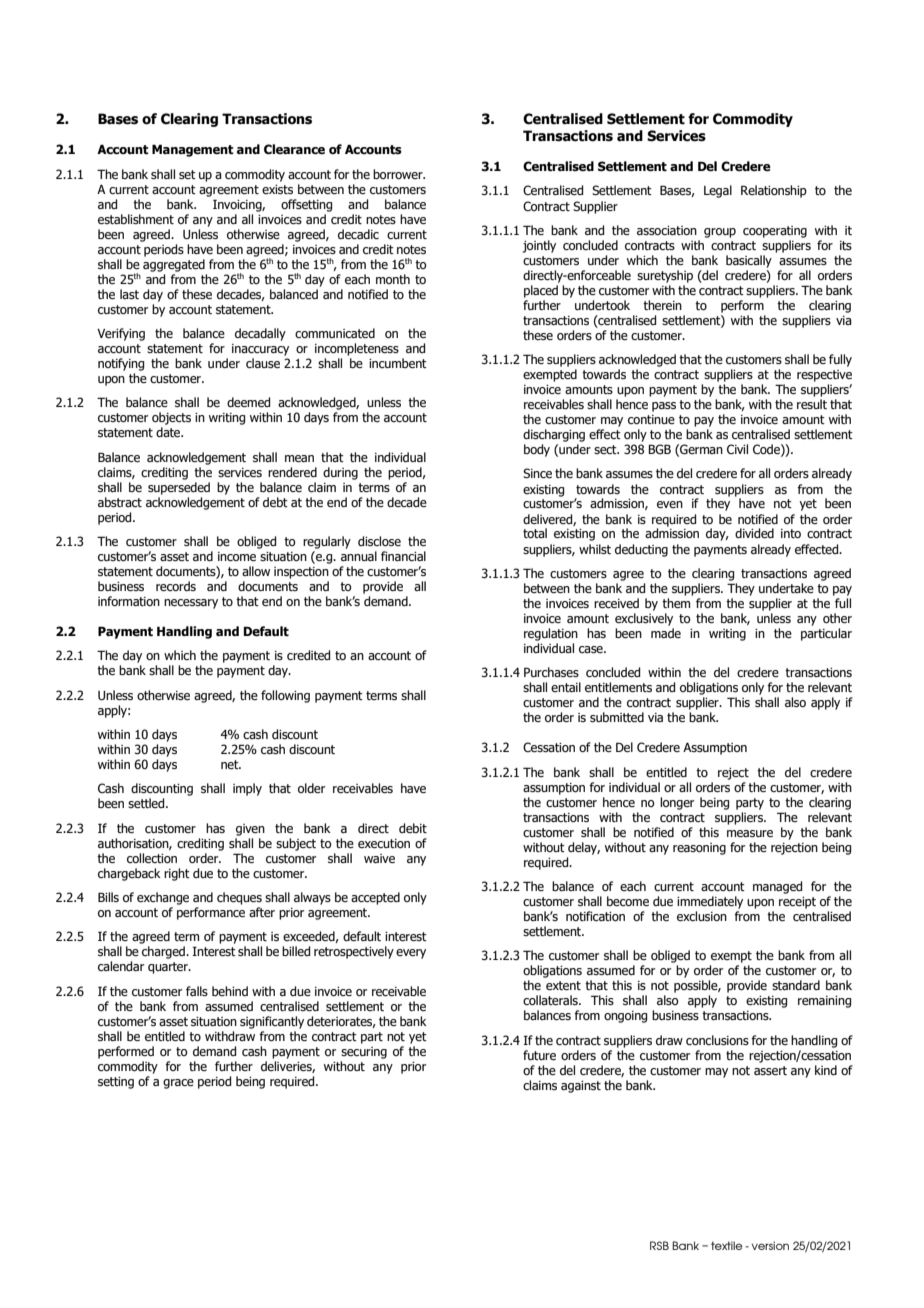 This screenshot has height=1308, width=924. Describe the element at coordinates (750, 833) in the screenshot. I see `measure` at that location.
